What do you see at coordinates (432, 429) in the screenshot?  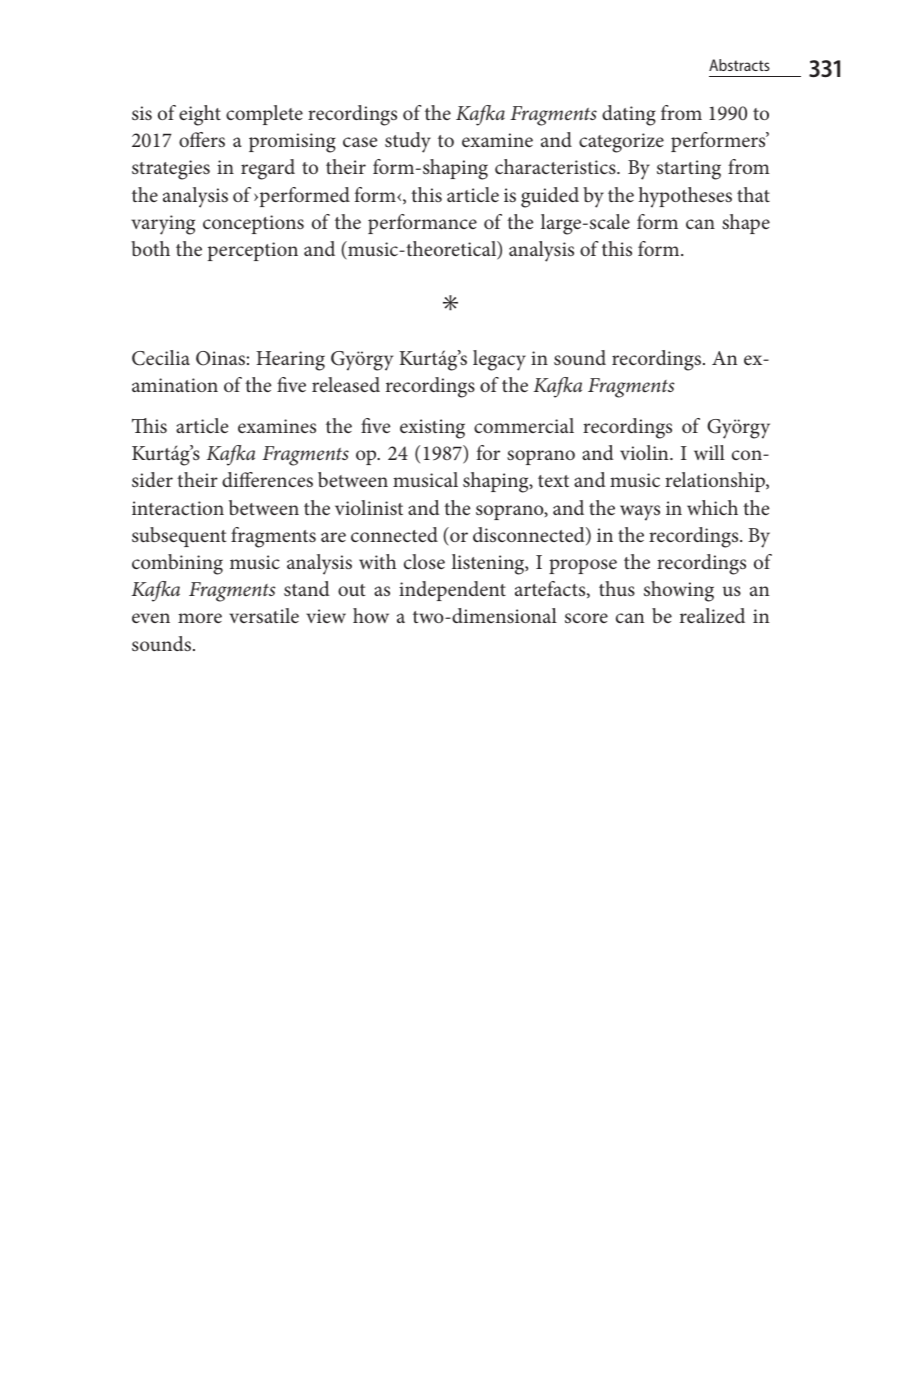 I see `existing` at bounding box center [432, 429].
